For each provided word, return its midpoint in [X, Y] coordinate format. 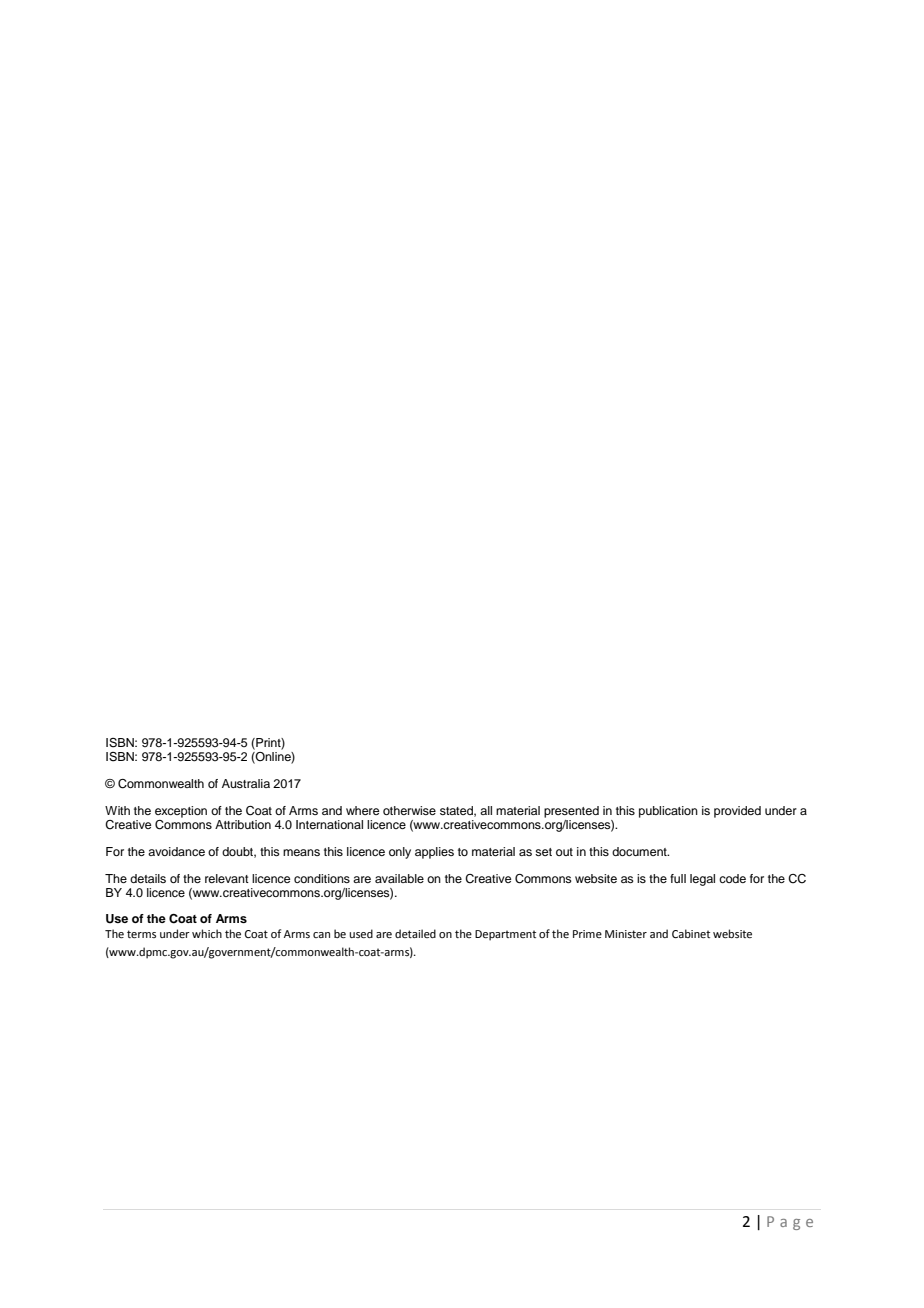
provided [737, 812]
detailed [415, 933]
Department [505, 935]
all [486, 810]
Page [790, 1223]
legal [702, 880]
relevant [227, 878]
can [321, 935]
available [399, 878]
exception [181, 812]
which [207, 933]
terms [141, 934]
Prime [587, 934]
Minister [626, 934]
